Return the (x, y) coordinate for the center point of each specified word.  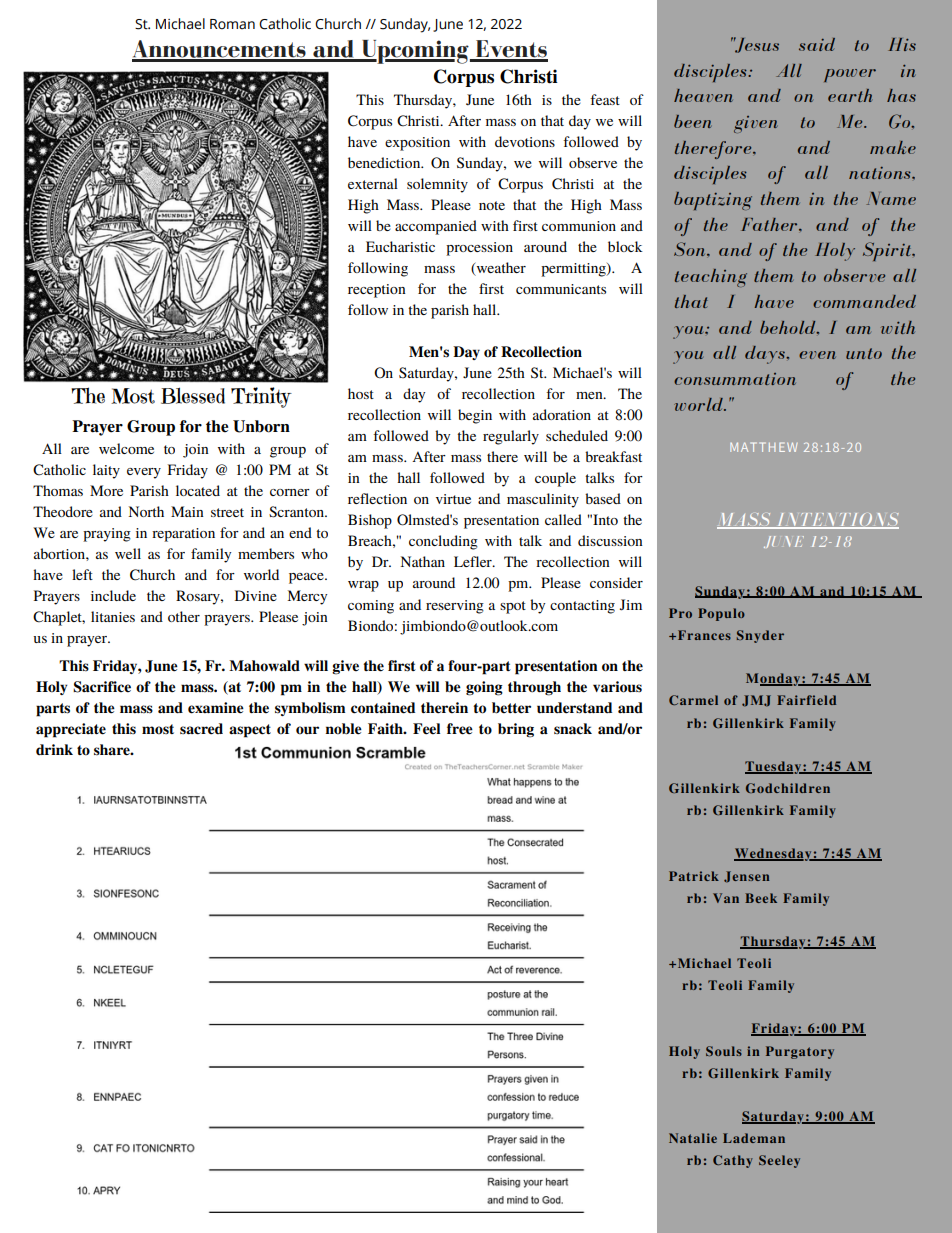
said (817, 44)
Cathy (733, 1161)
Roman (232, 24)
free (460, 729)
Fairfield (806, 700)
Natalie (693, 1138)
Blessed (193, 395)
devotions (525, 141)
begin (475, 416)
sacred (201, 729)
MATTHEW (764, 447)
